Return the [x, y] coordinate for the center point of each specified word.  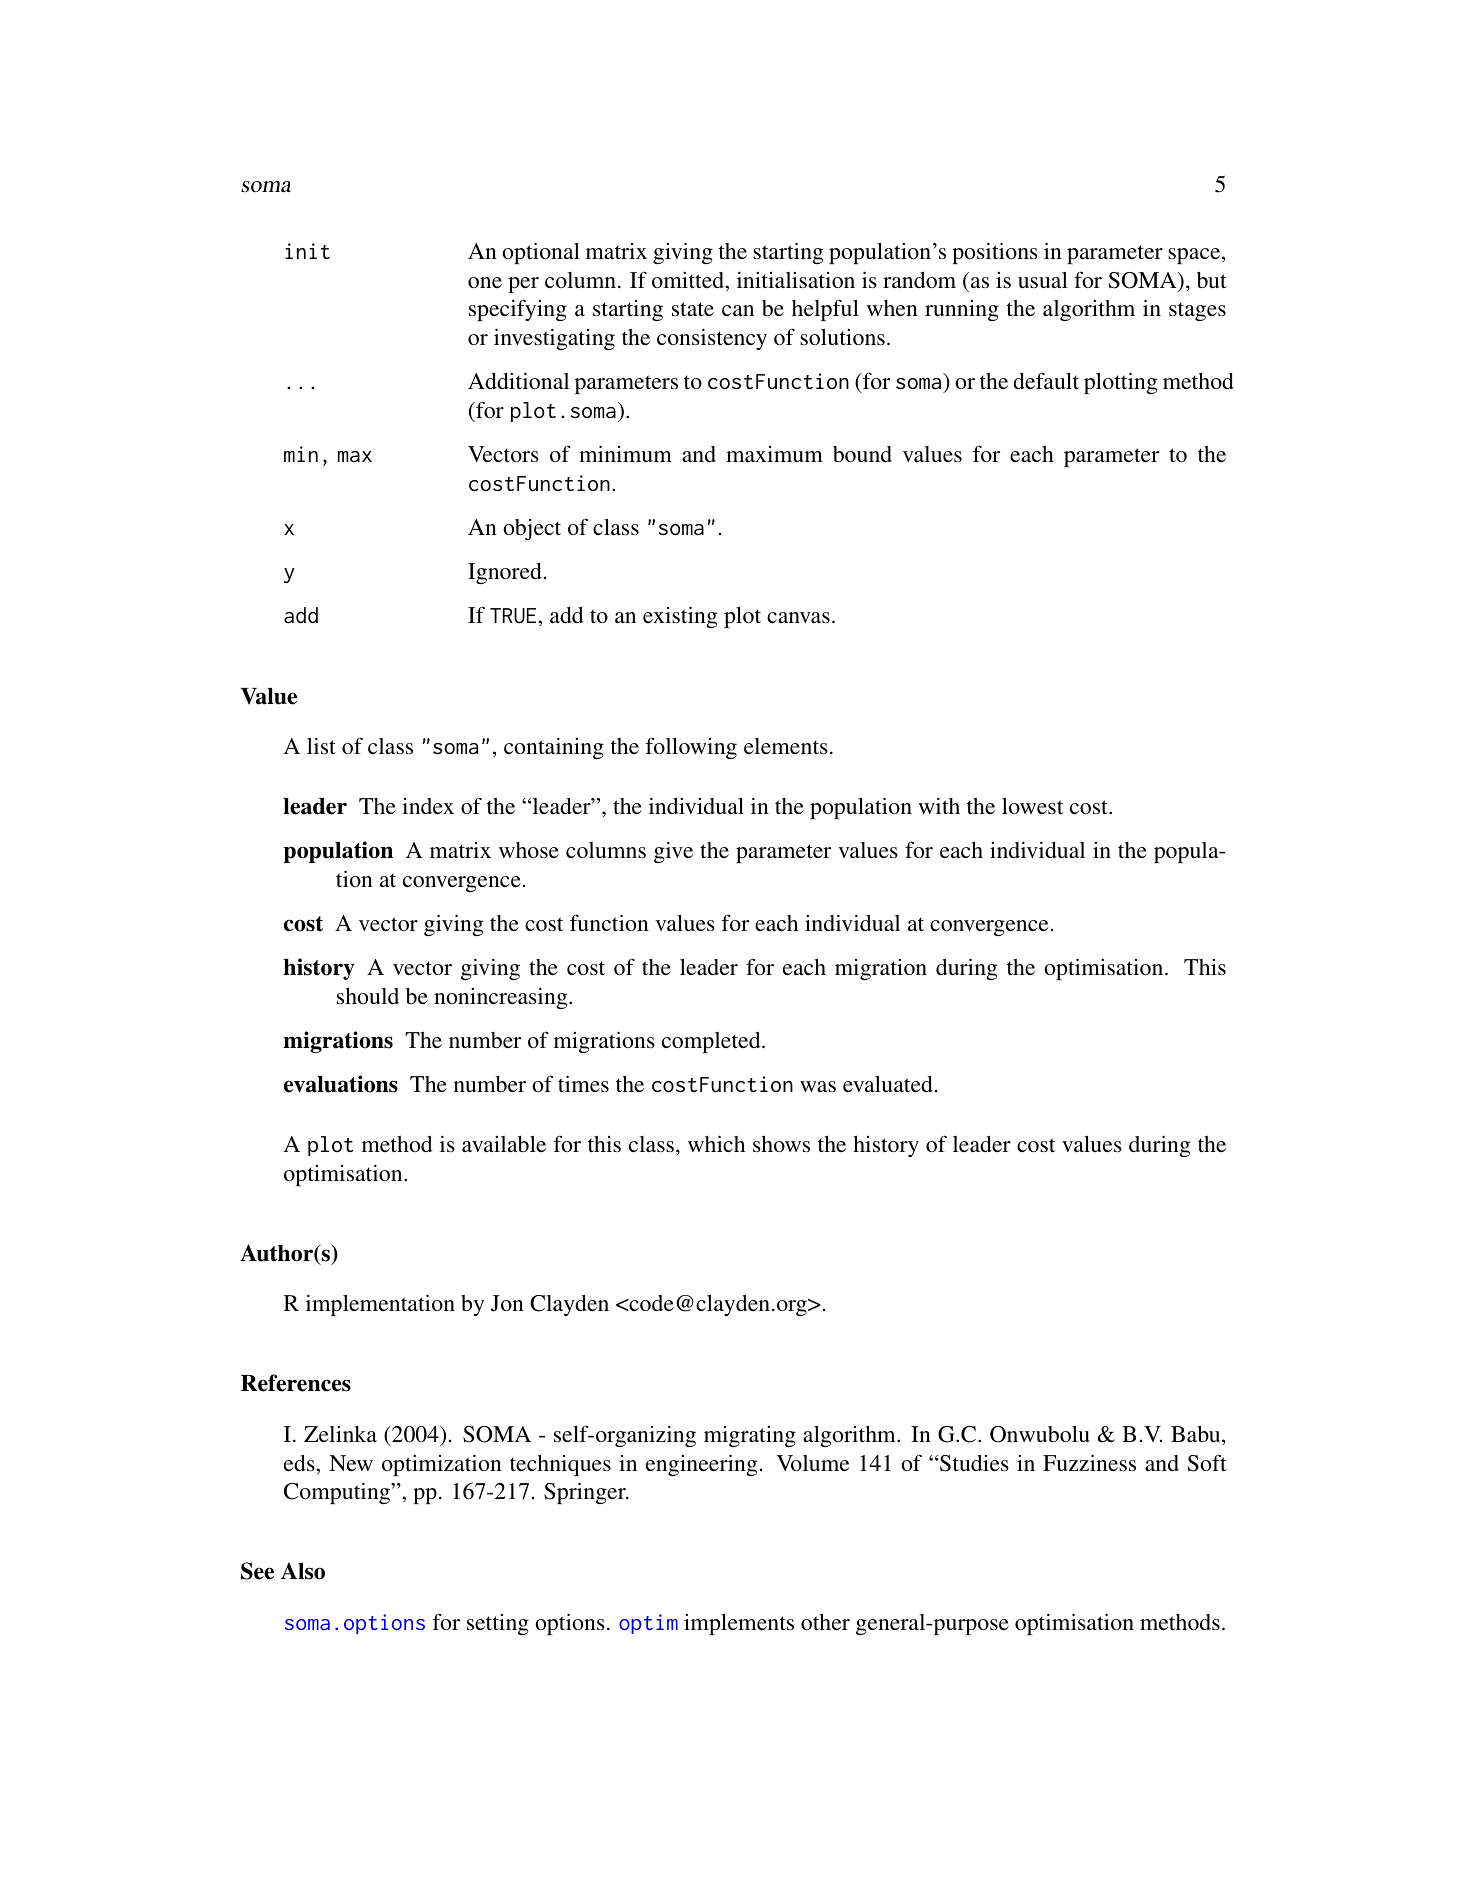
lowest [1032, 806]
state [693, 309]
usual [1043, 280]
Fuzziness [1089, 1463]
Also [303, 1571]
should [368, 996]
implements [739, 1624]
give [673, 852]
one [485, 282]
